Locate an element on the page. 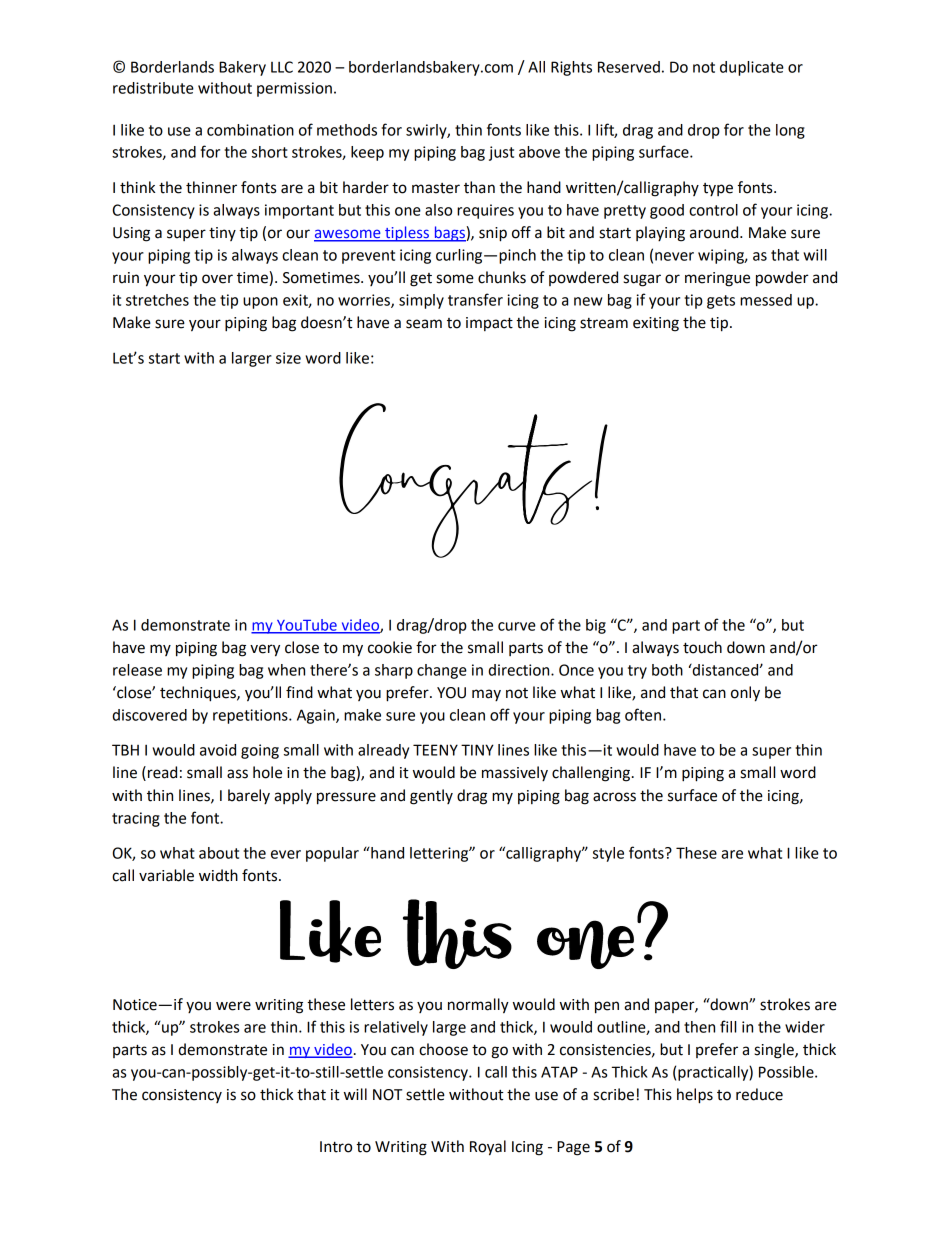 Image resolution: width=952 pixels, height=1233 pixels. helps is located at coordinates (695, 1096).
